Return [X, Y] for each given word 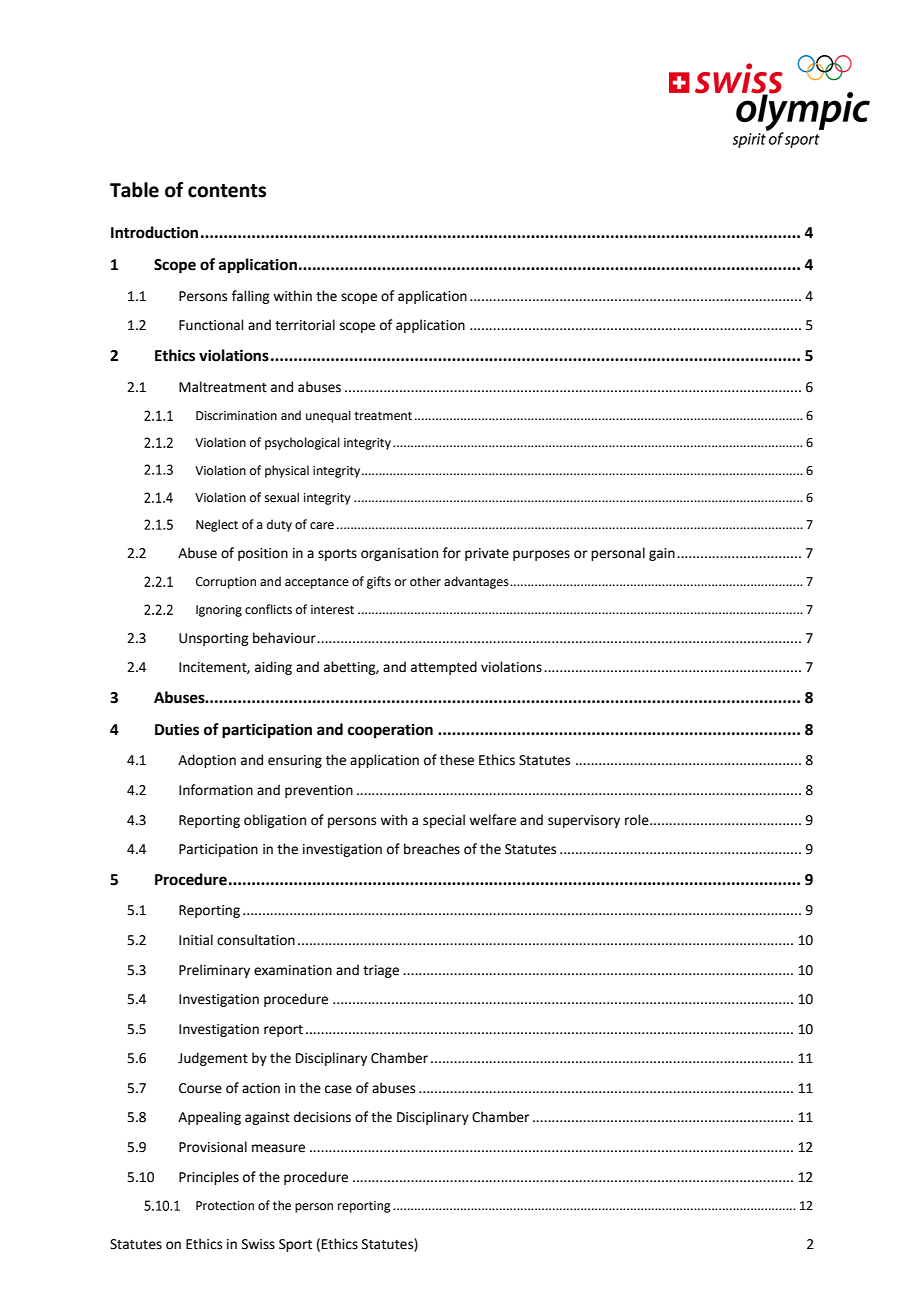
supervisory [584, 821]
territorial [305, 325]
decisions [322, 1117]
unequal [328, 416]
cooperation [390, 731]
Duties [177, 729]
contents [227, 191]
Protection [225, 1206]
